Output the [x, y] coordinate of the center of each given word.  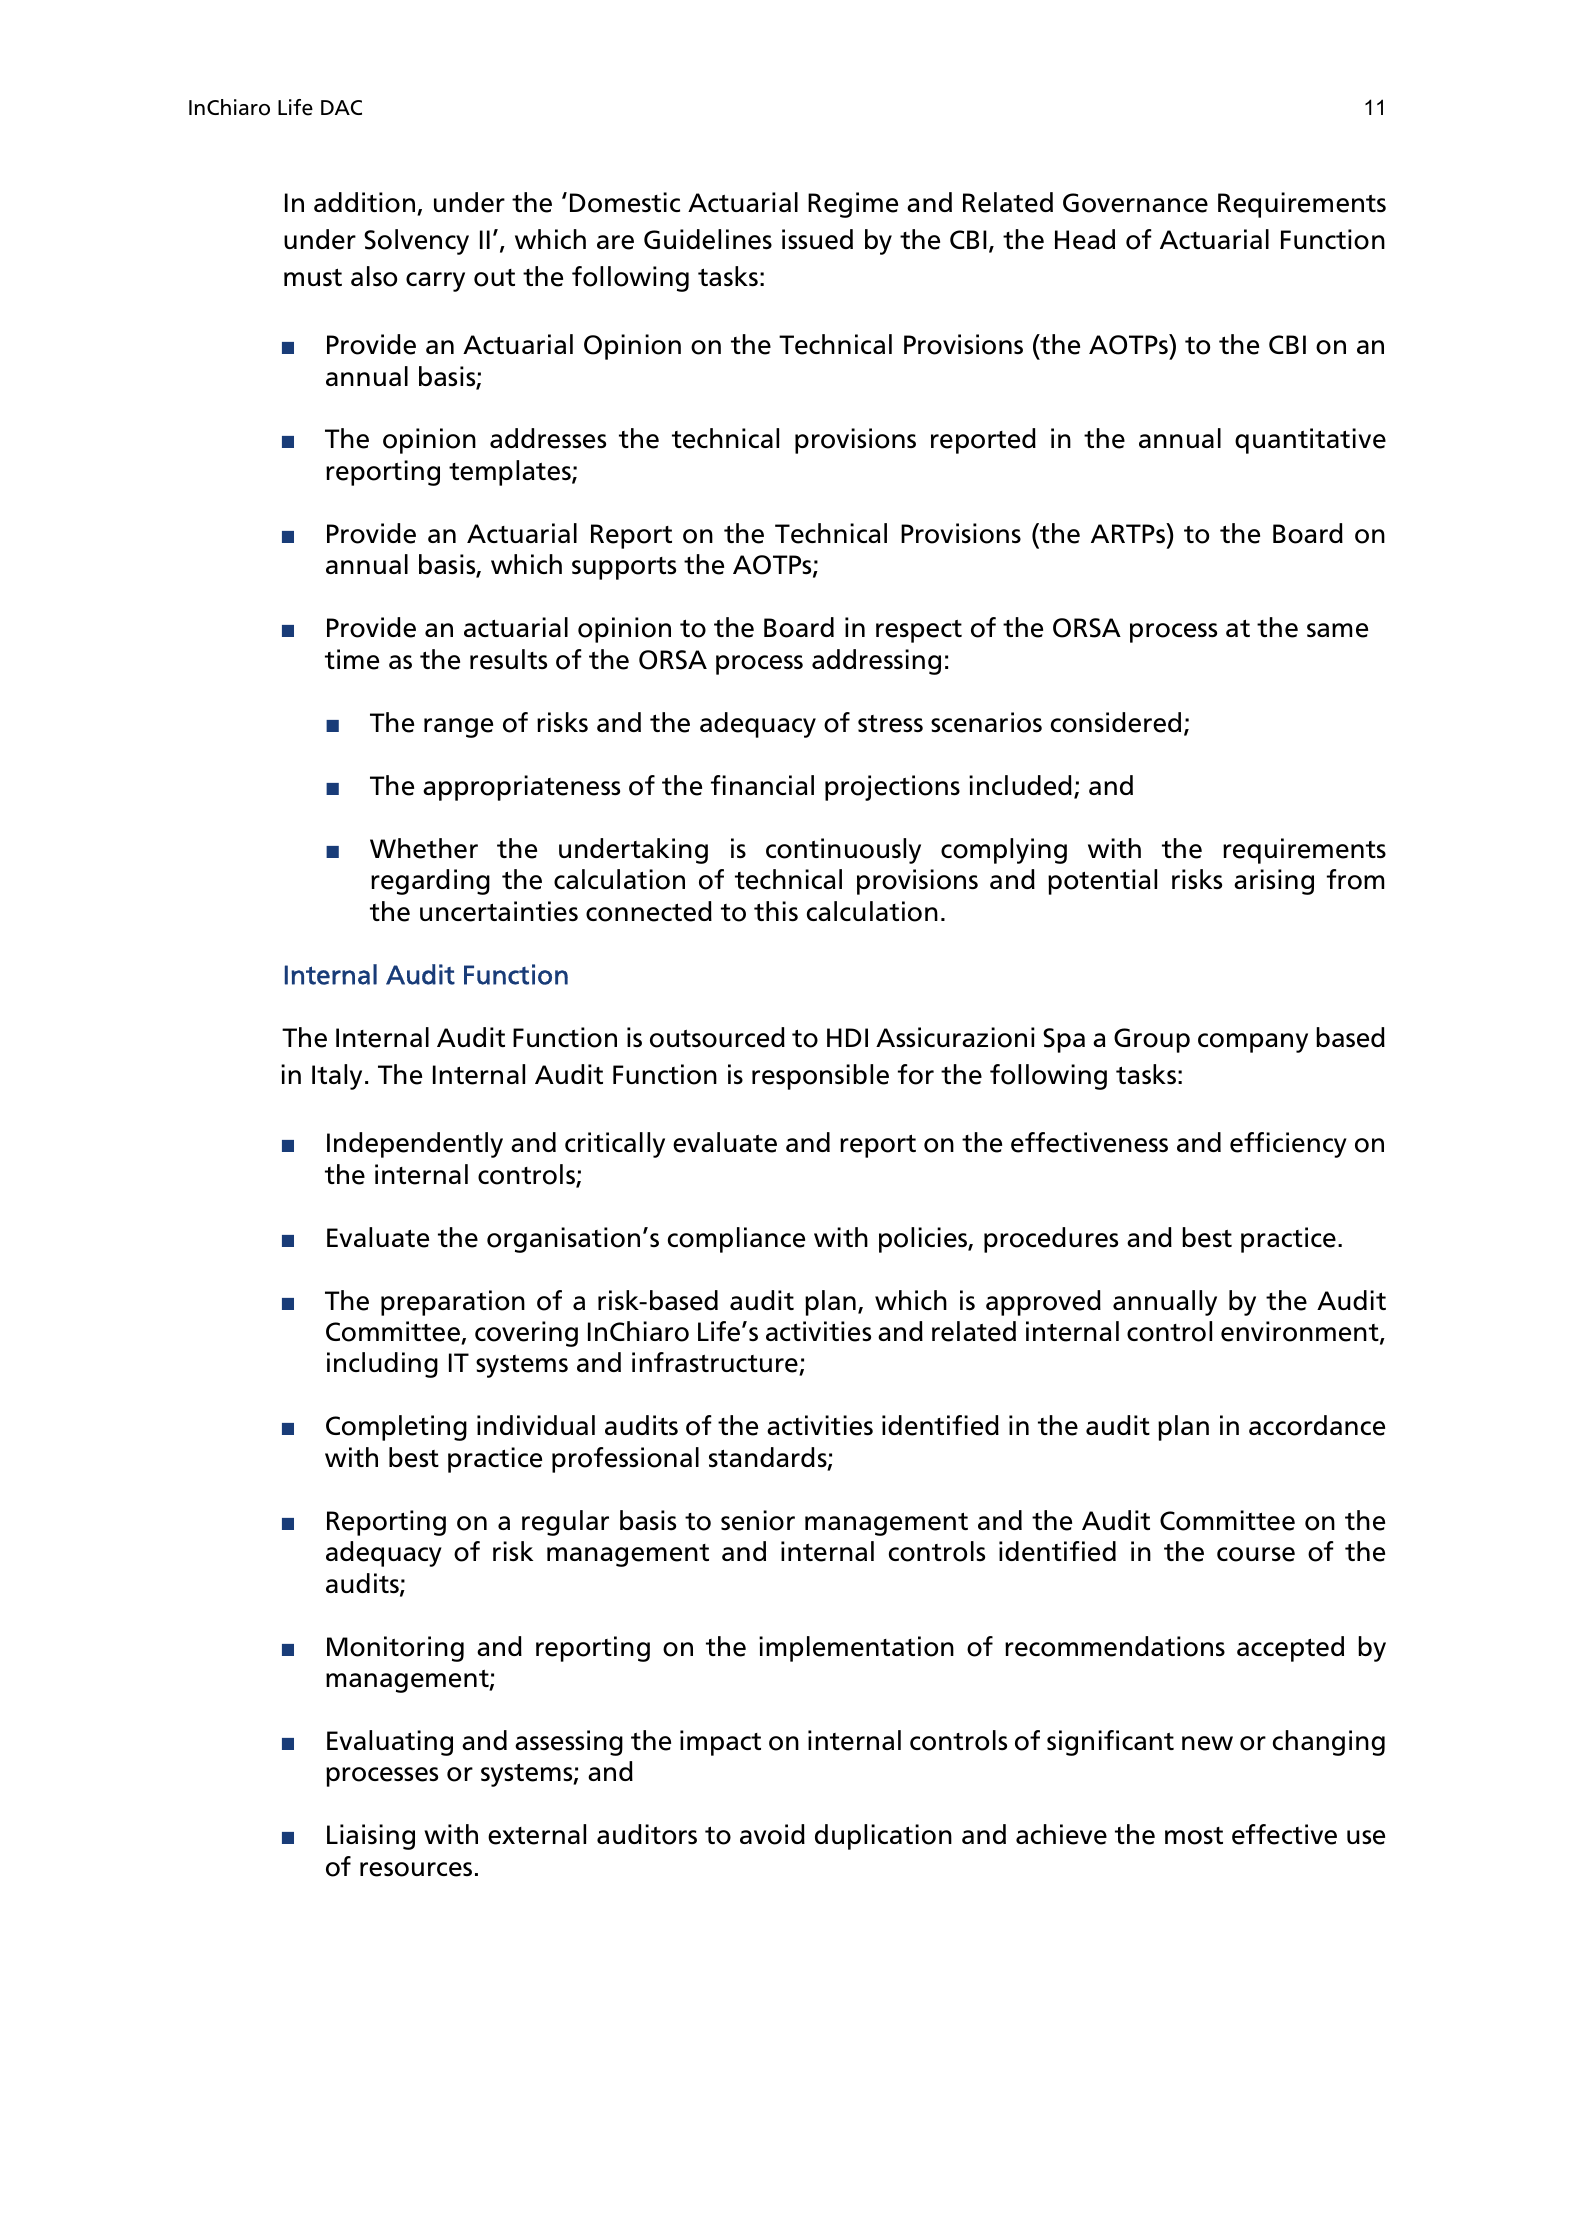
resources [416, 1869]
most [1194, 1836]
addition [366, 203]
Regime [853, 205]
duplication [883, 1837]
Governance [1135, 203]
